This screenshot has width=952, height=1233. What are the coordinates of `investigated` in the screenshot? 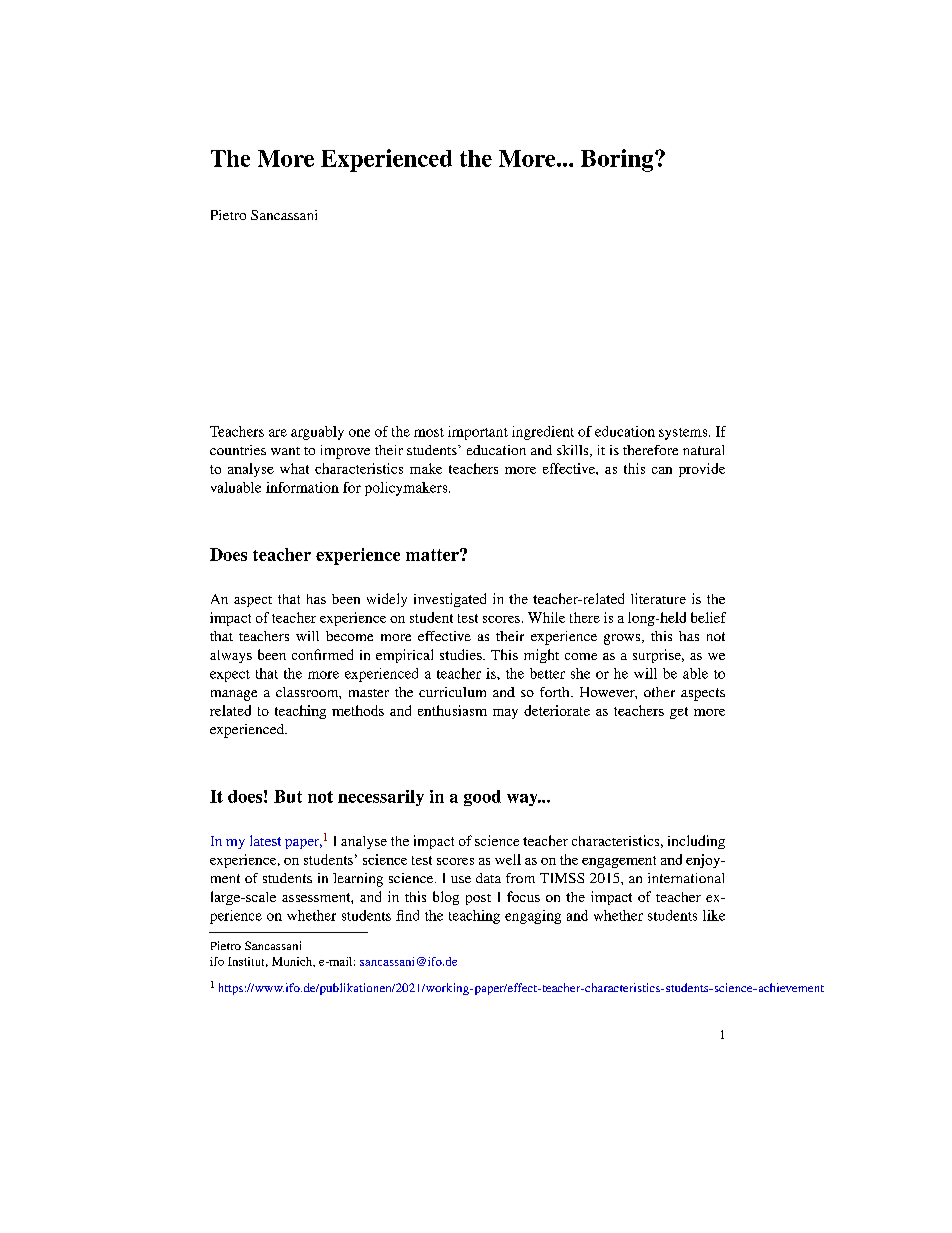 It's located at (450, 600).
